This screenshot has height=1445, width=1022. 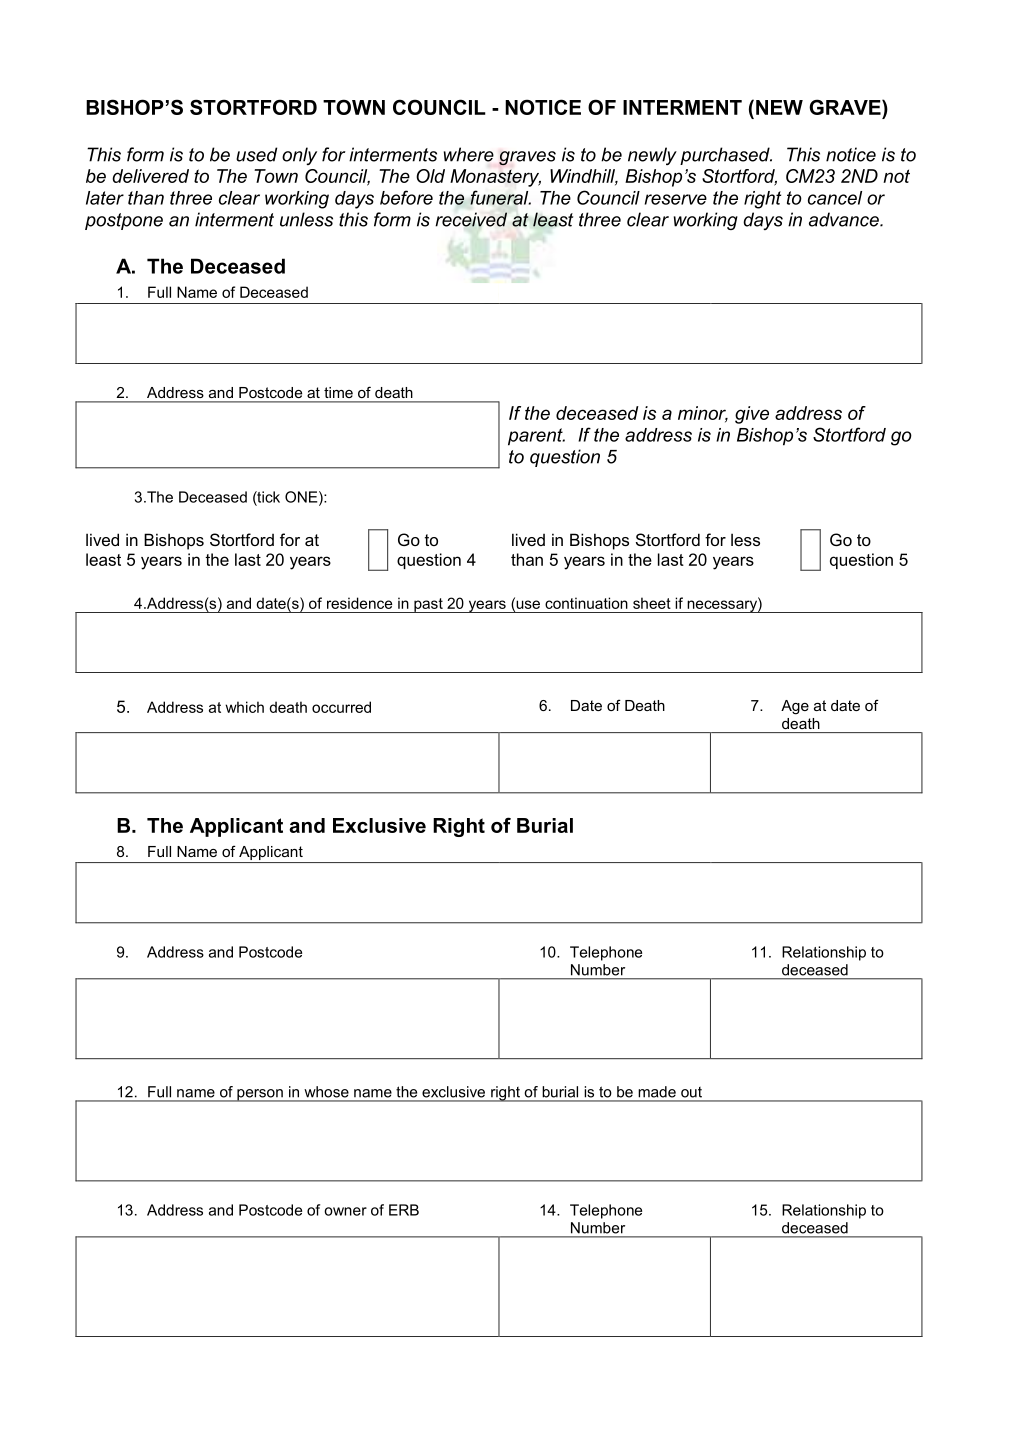 I want to click on ERB, so click(x=404, y=1210).
